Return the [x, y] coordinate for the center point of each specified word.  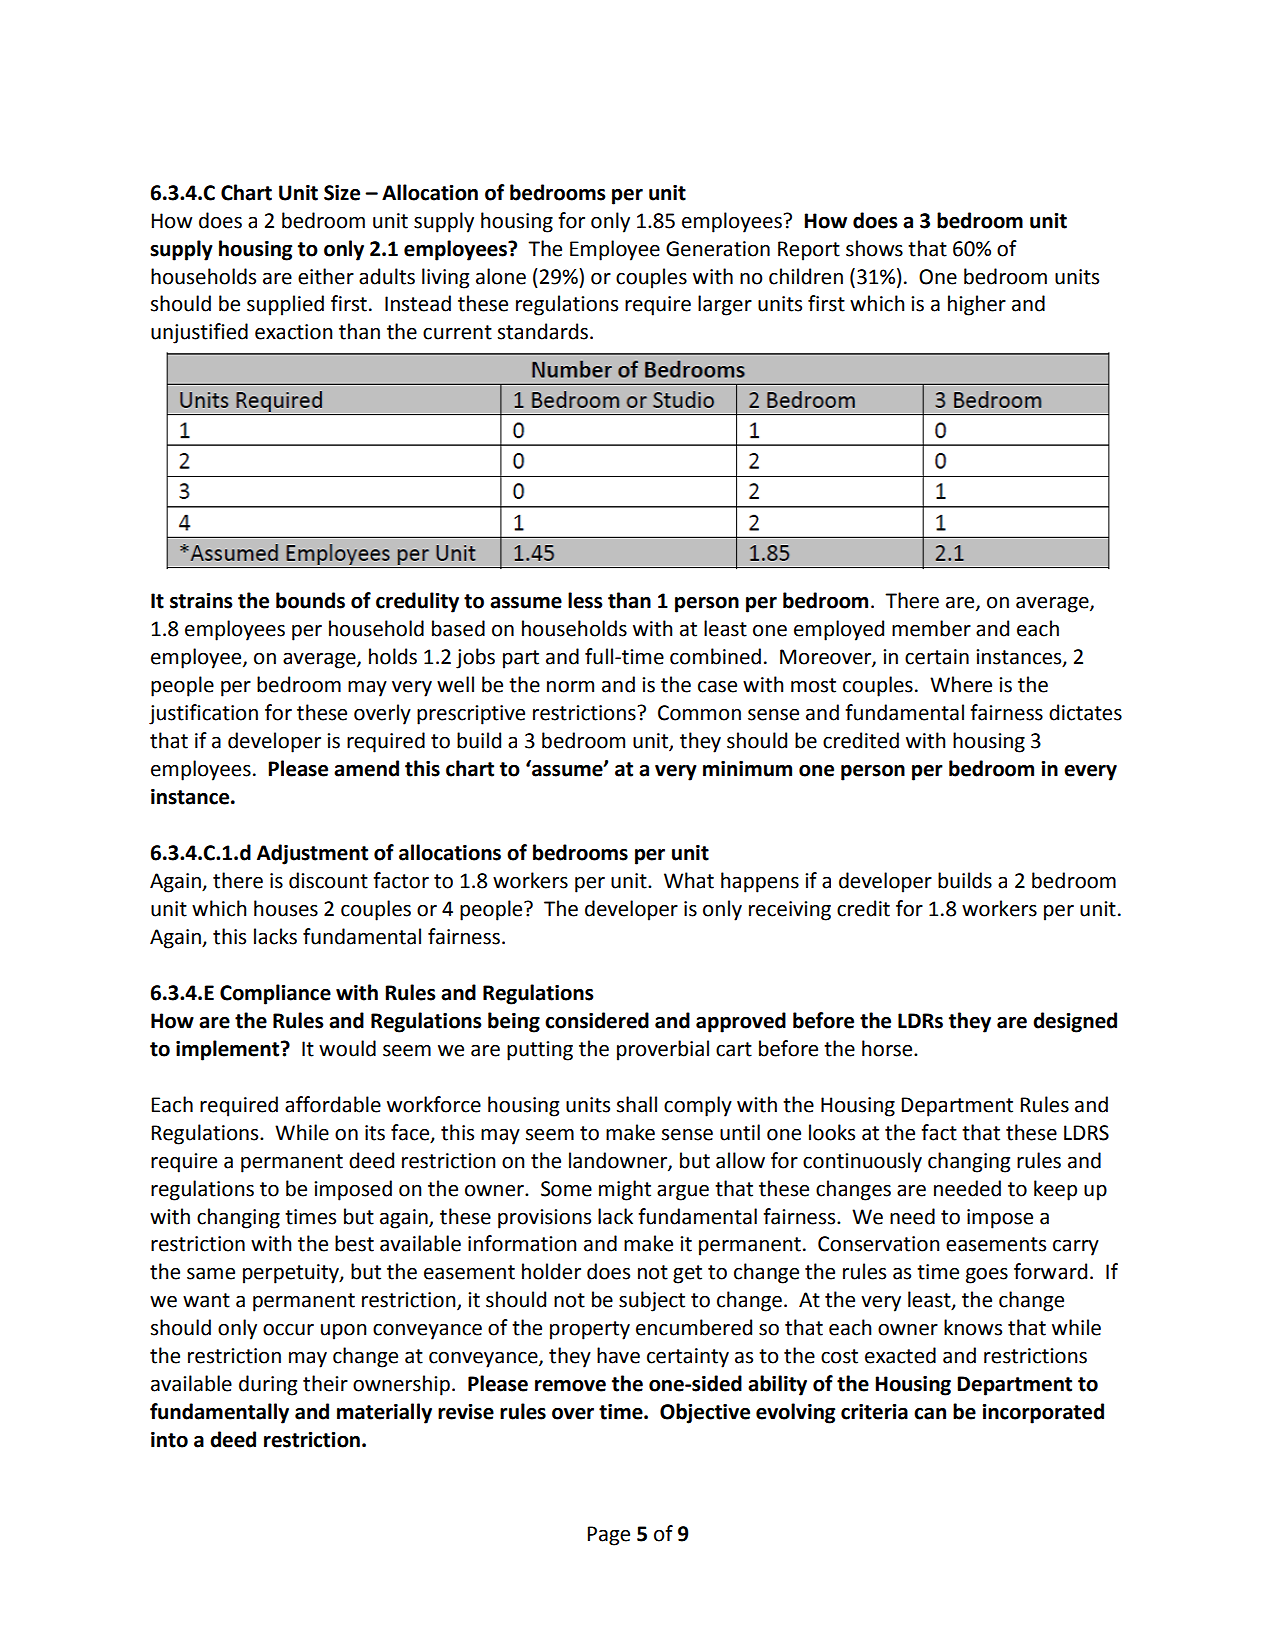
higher [977, 305]
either [326, 276]
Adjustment [312, 854]
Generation [718, 249]
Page [609, 1536]
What [689, 880]
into [169, 1440]
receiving [790, 911]
